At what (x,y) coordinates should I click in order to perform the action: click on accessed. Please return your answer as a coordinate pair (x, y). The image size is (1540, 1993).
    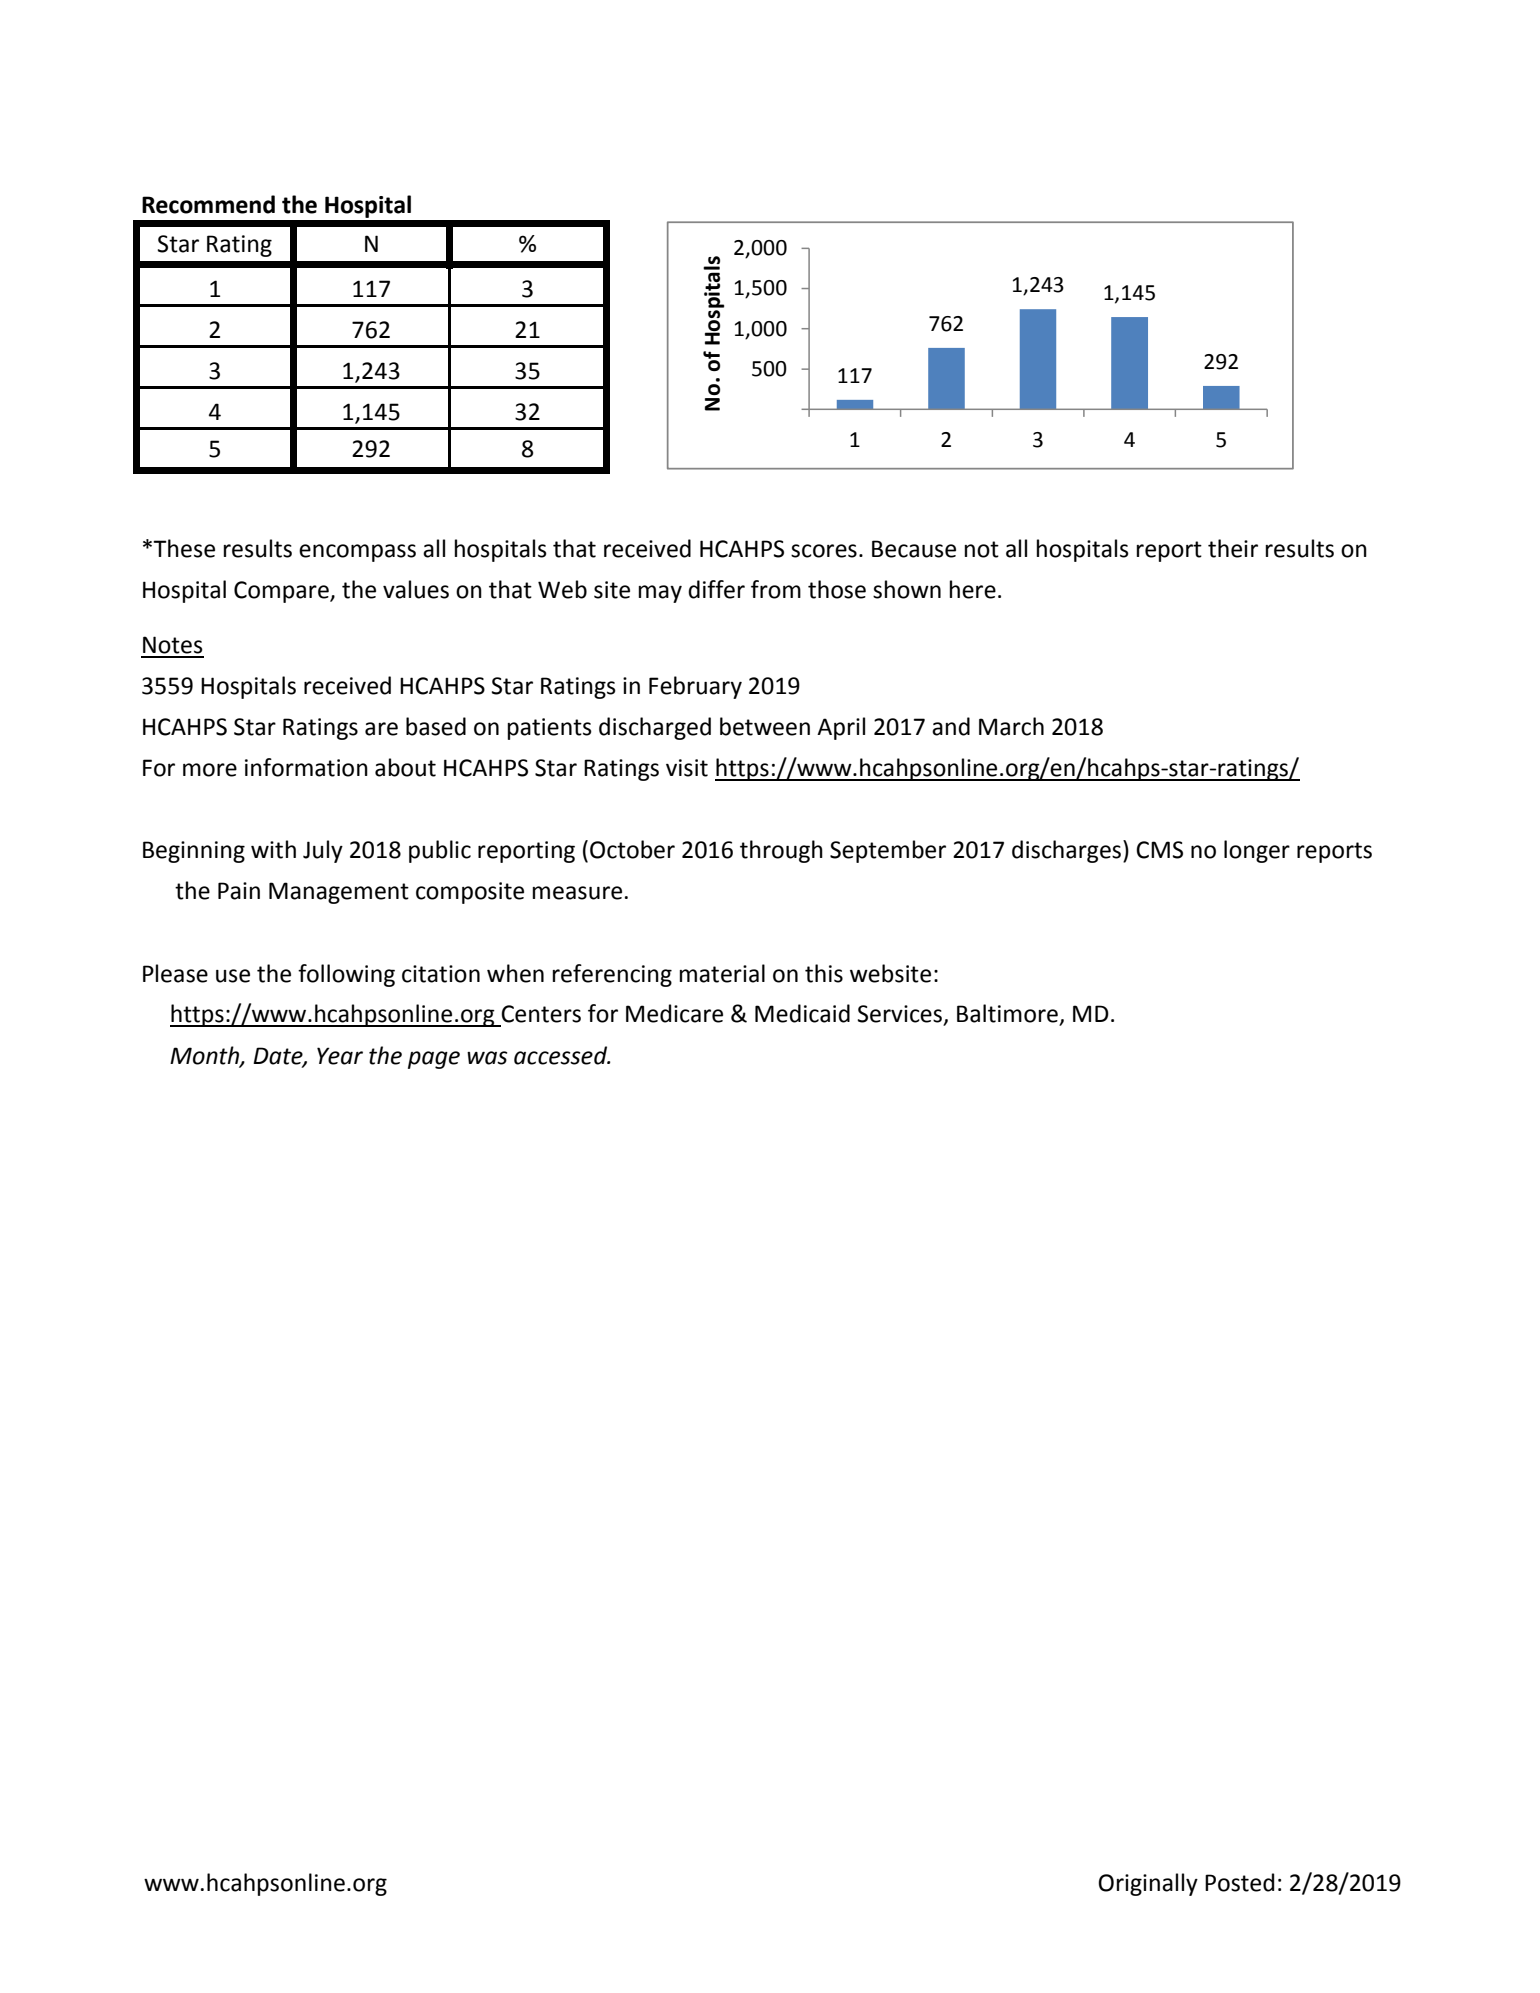
    Looking at the image, I should click on (562, 1055).
